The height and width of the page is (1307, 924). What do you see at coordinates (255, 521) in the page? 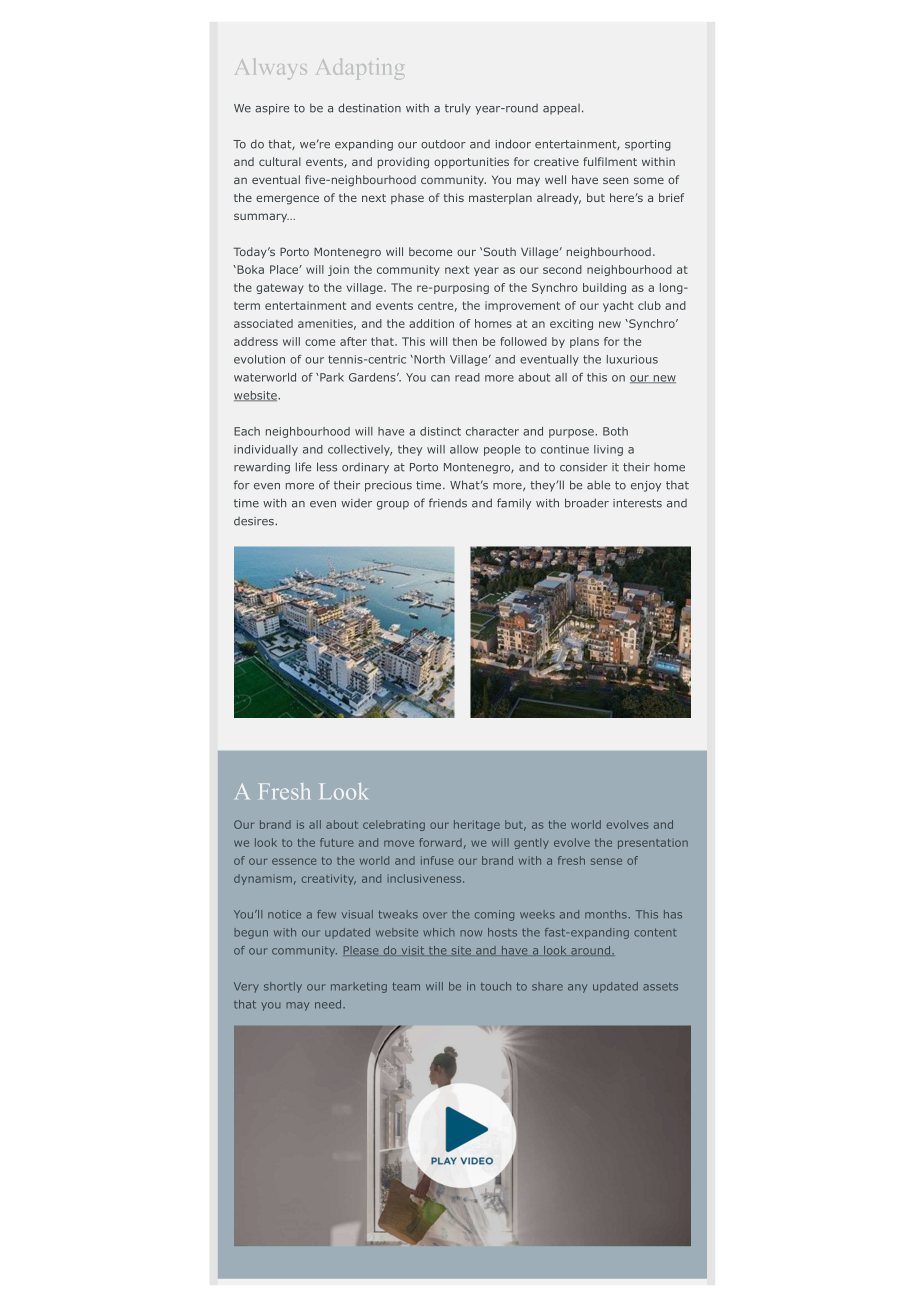
I see `desires` at bounding box center [255, 521].
